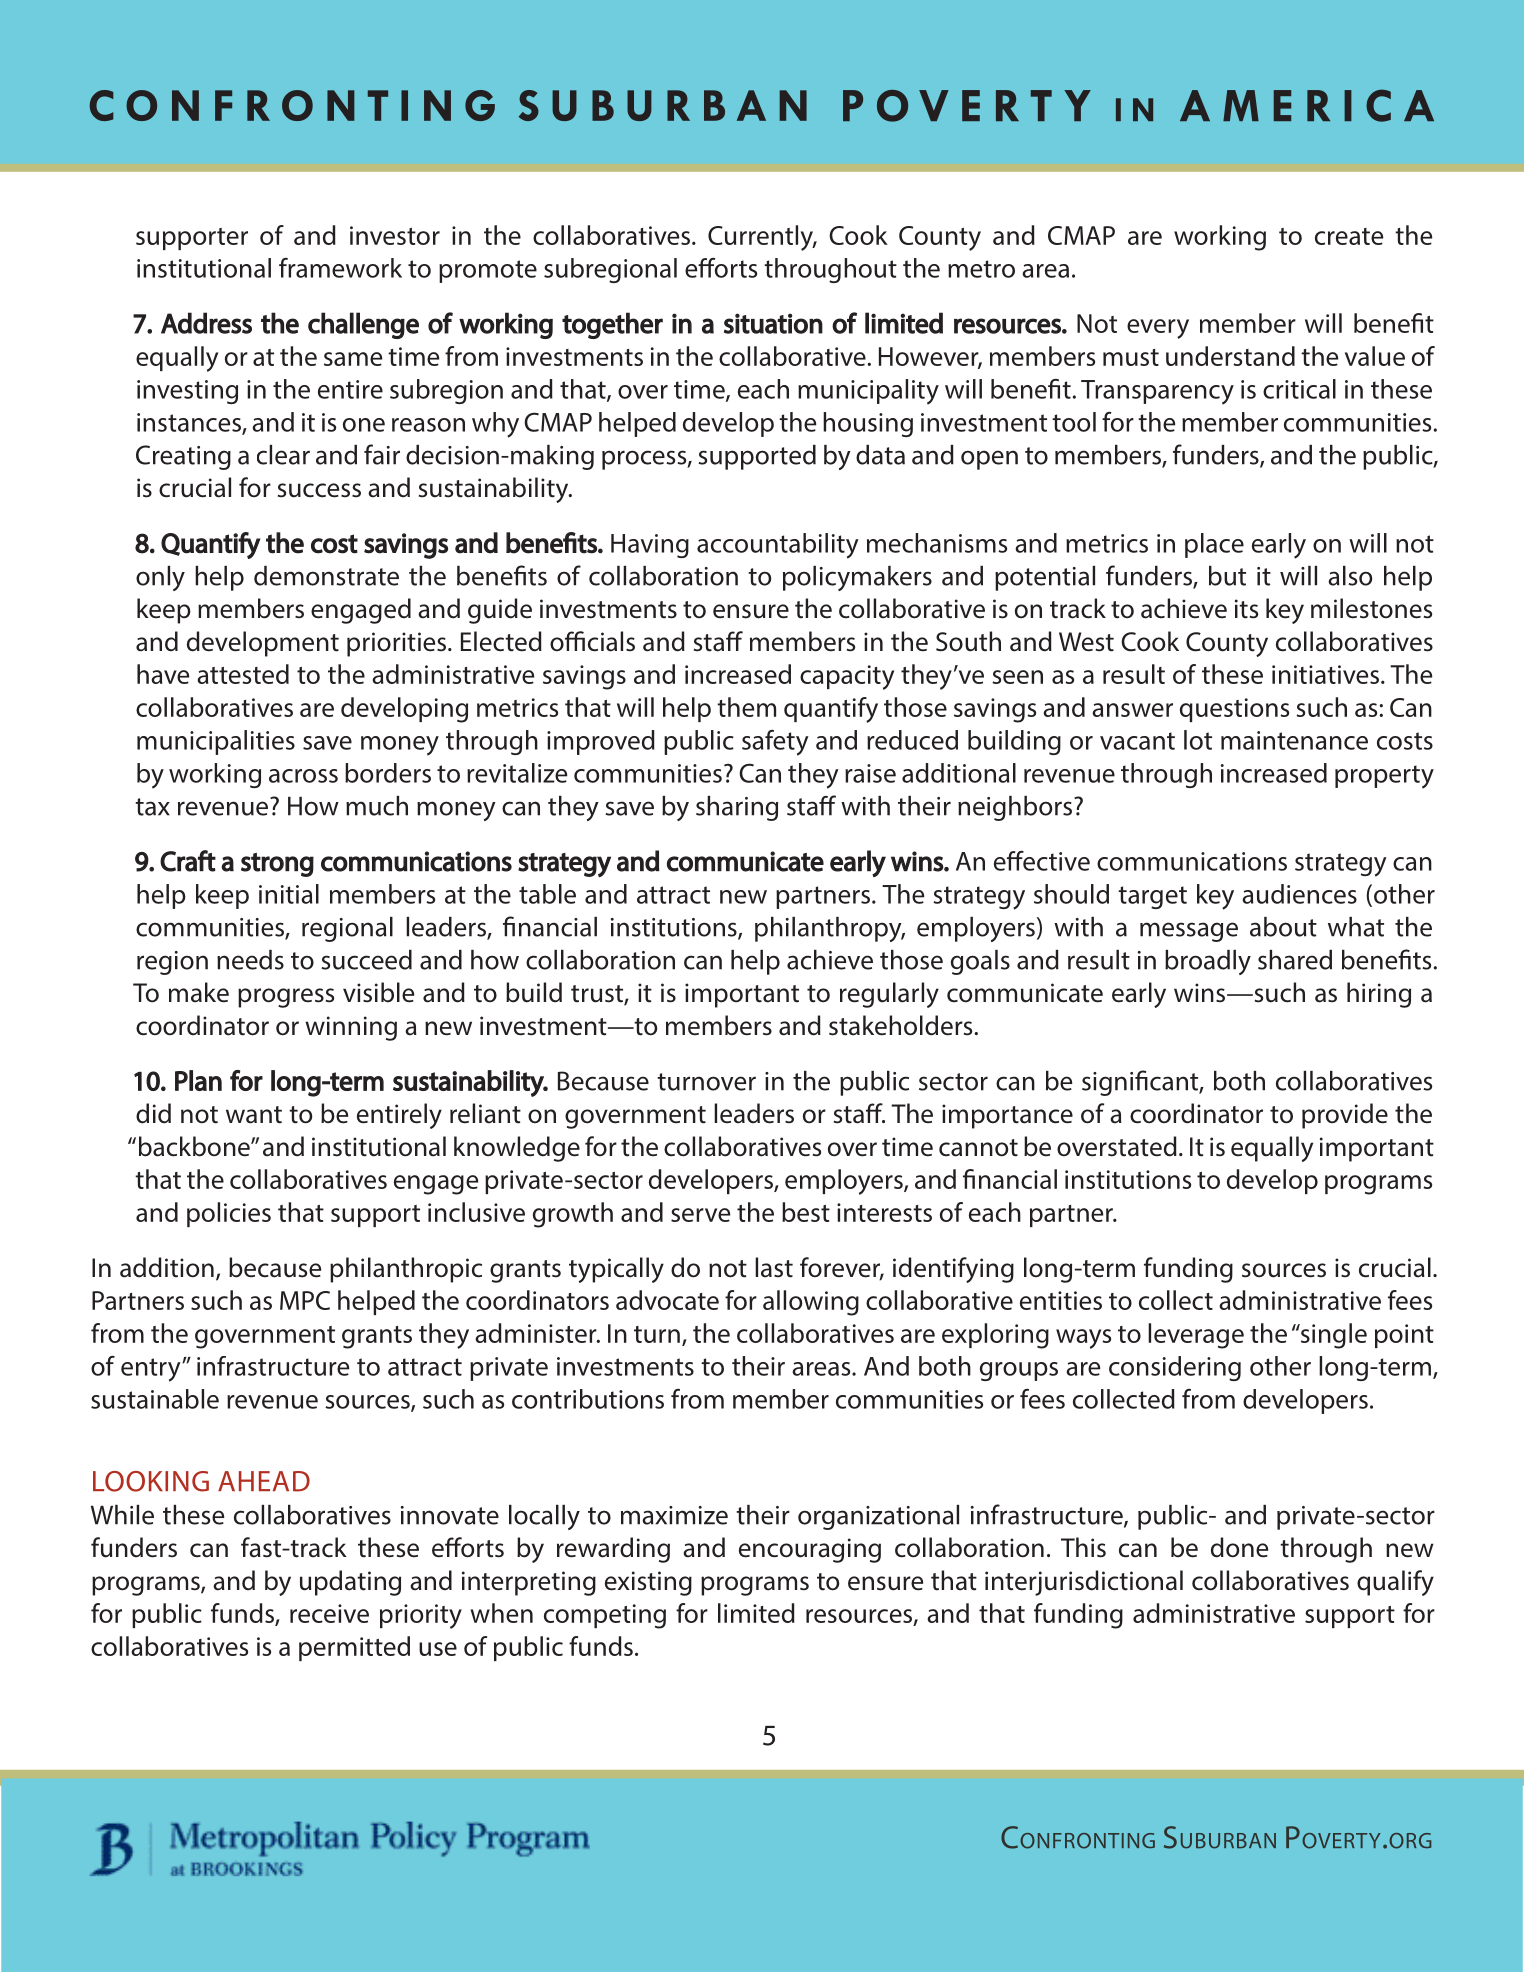 The image size is (1524, 1972). I want to click on create, so click(1349, 236).
